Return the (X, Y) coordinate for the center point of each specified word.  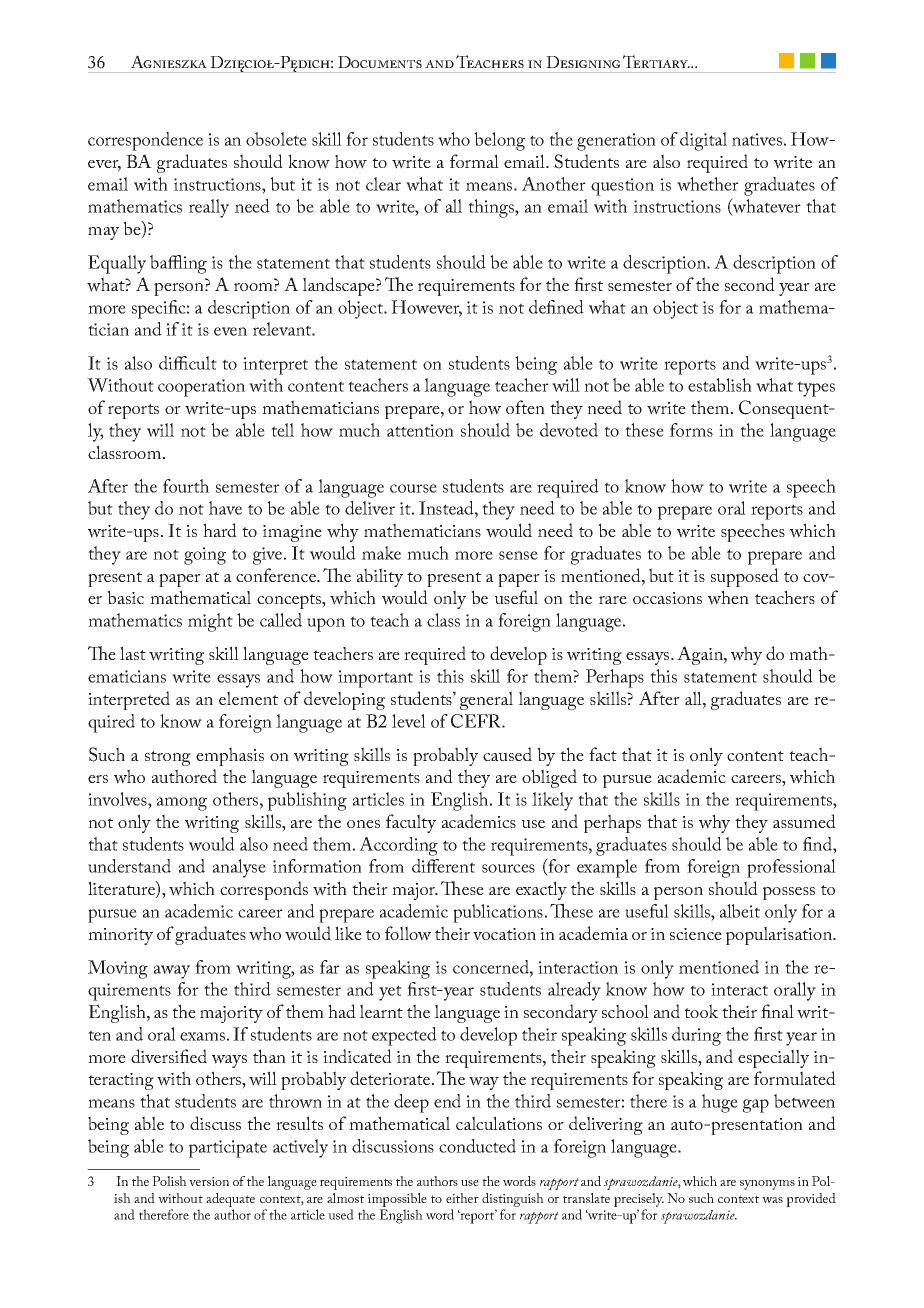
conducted (477, 1146)
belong (499, 141)
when (728, 597)
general (486, 700)
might (210, 622)
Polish (169, 1181)
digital (703, 141)
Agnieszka (169, 61)
